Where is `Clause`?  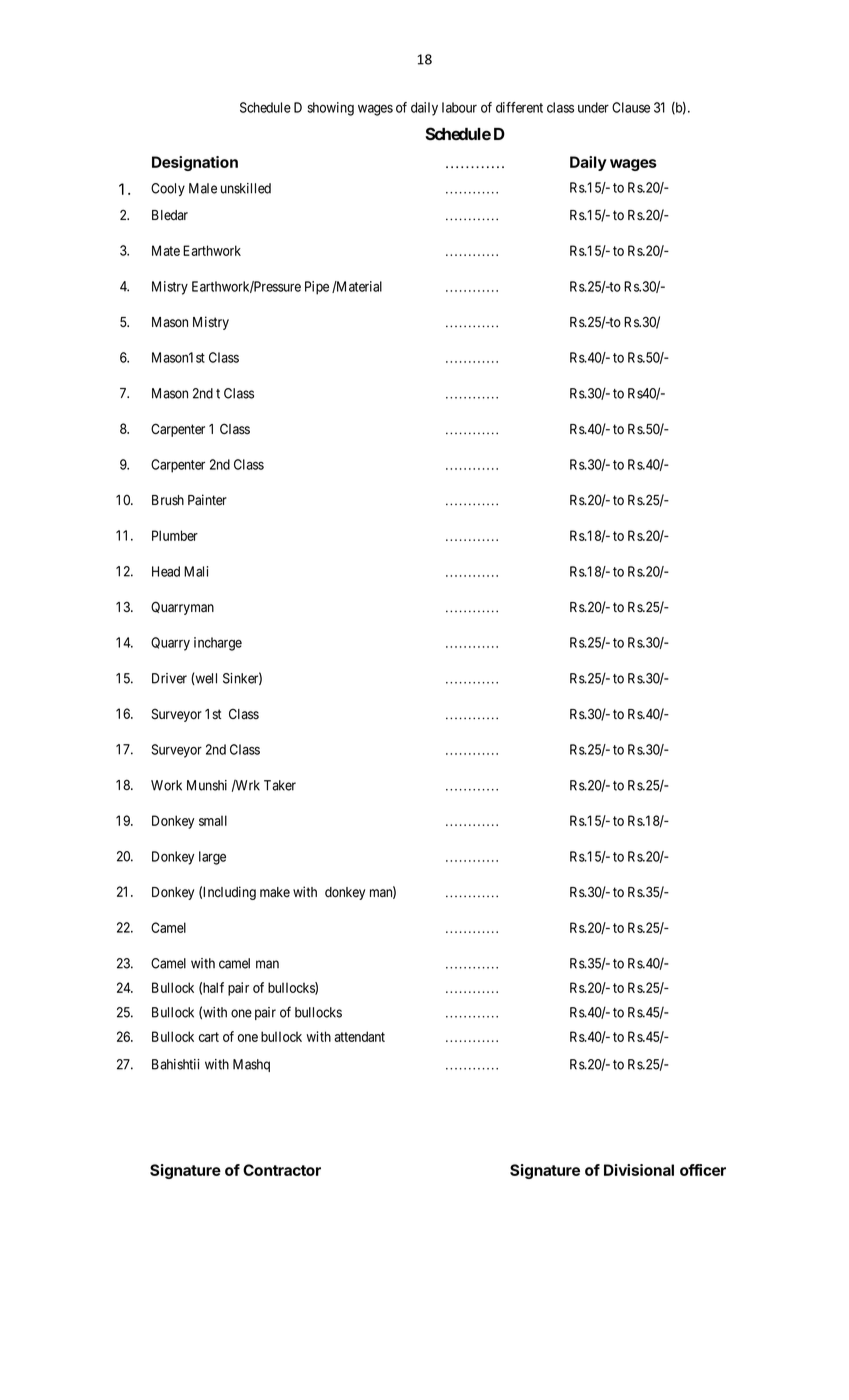 Clause is located at coordinates (631, 107).
